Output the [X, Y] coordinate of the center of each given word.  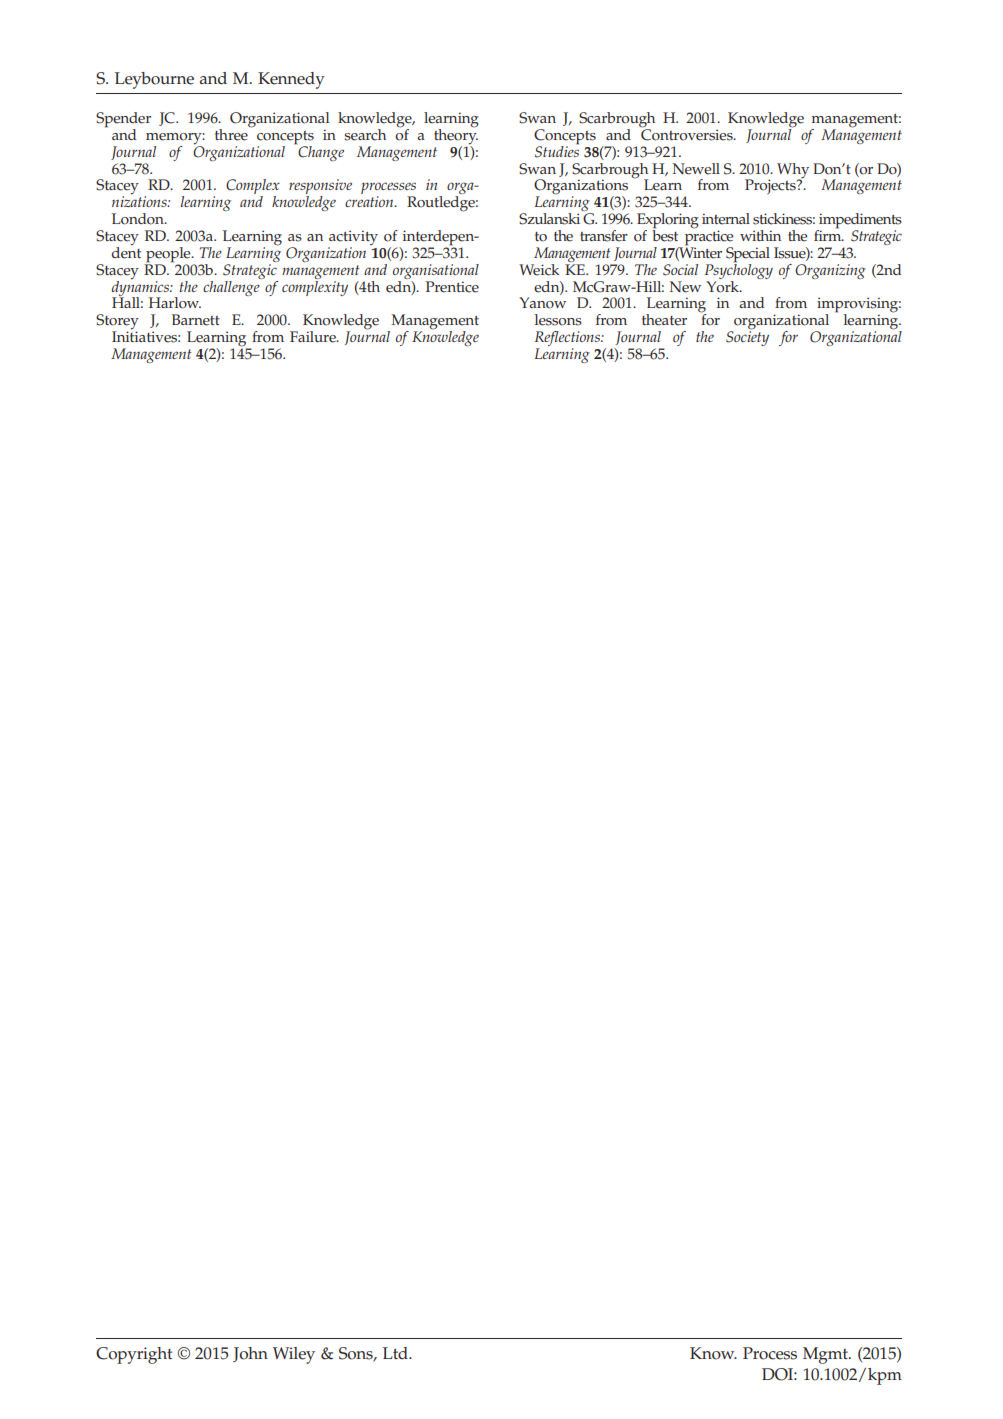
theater [664, 320]
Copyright [134, 1355]
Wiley [294, 1355]
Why [793, 171]
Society [747, 337]
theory [456, 136]
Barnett [196, 320]
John [250, 1354]
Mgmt [826, 1355]
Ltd [396, 1353]
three [232, 133]
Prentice [452, 287]
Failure [314, 337]
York [723, 285]
